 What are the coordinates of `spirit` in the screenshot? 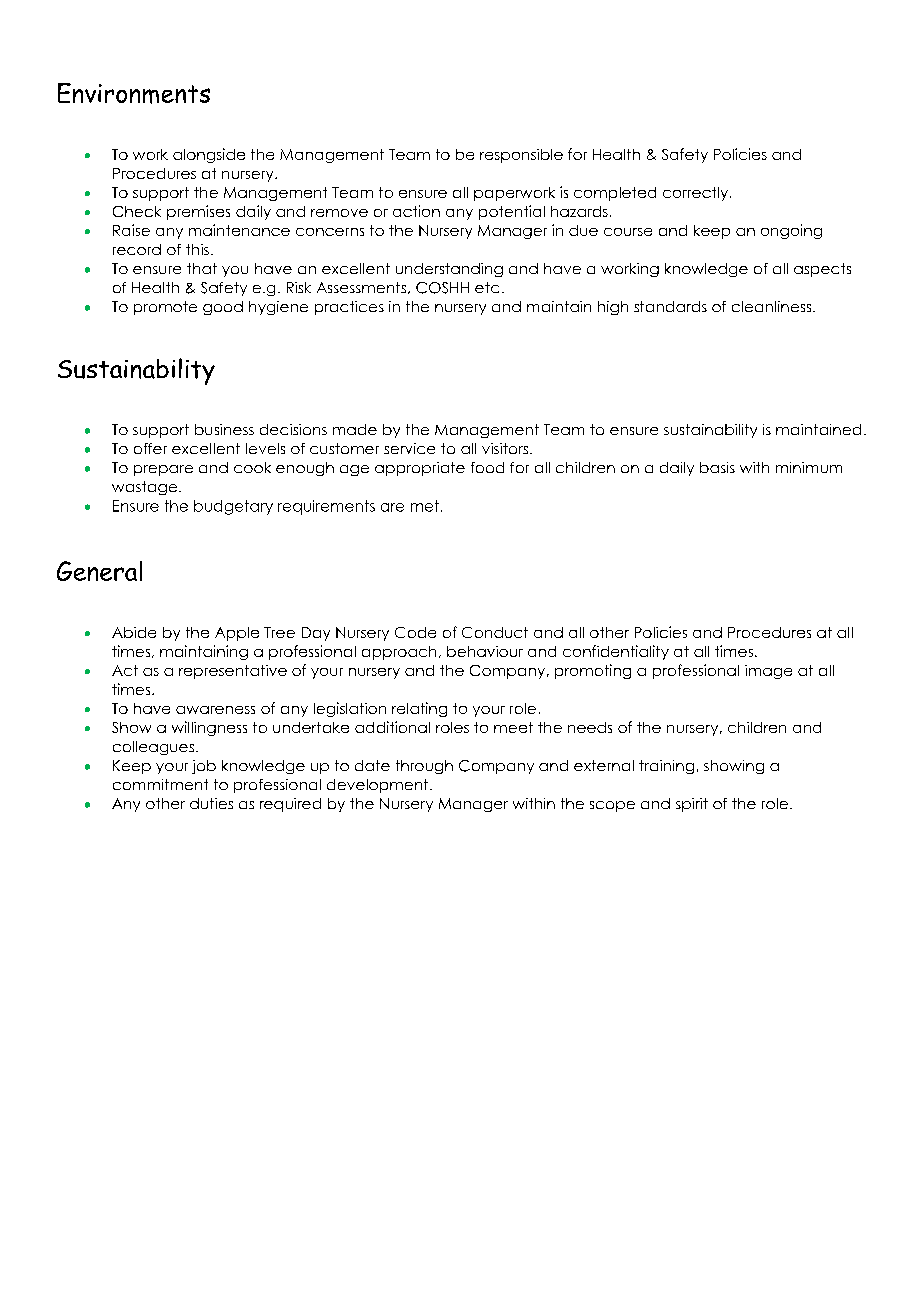 It's located at (692, 805).
